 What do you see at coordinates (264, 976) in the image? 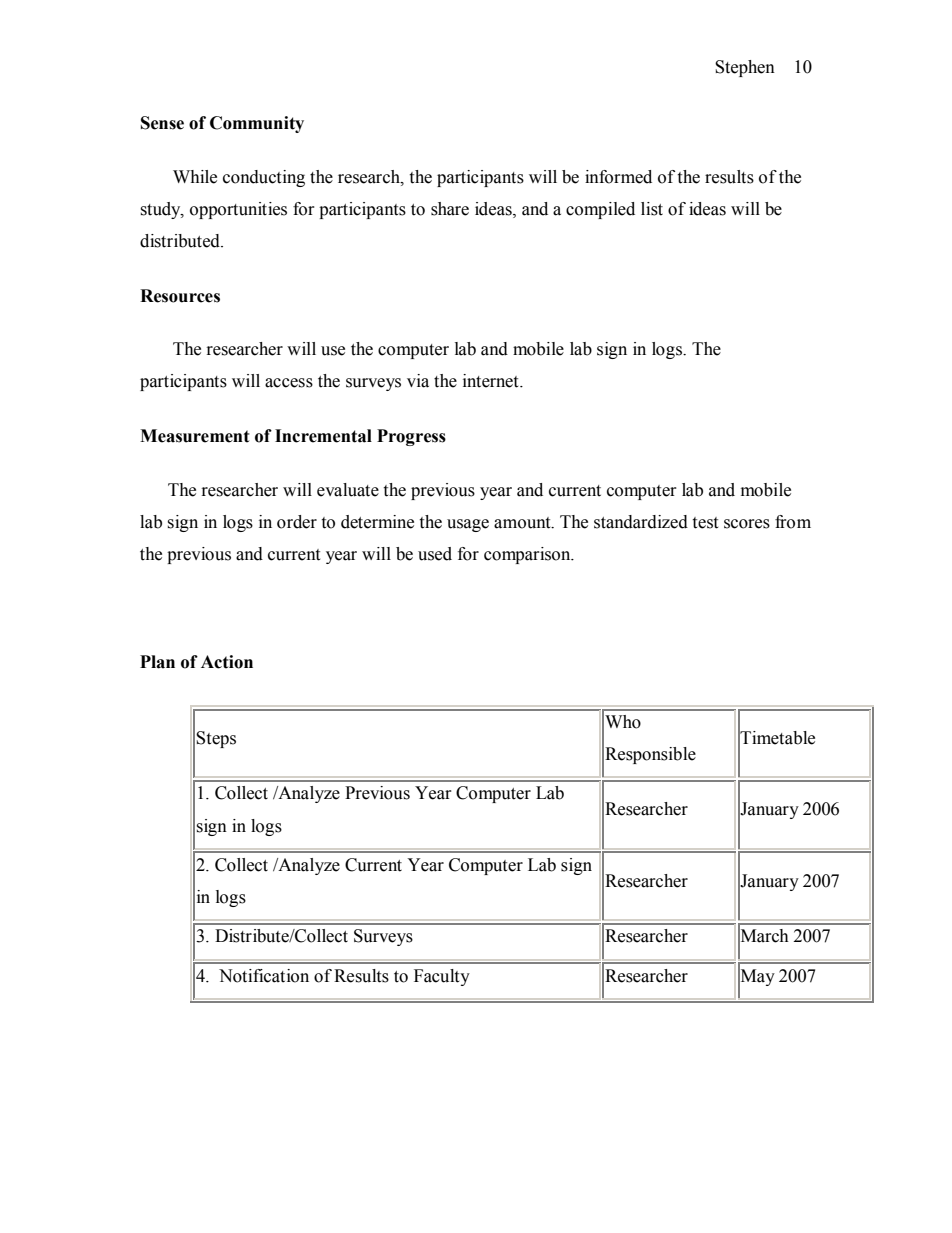
I see `Notification` at bounding box center [264, 976].
